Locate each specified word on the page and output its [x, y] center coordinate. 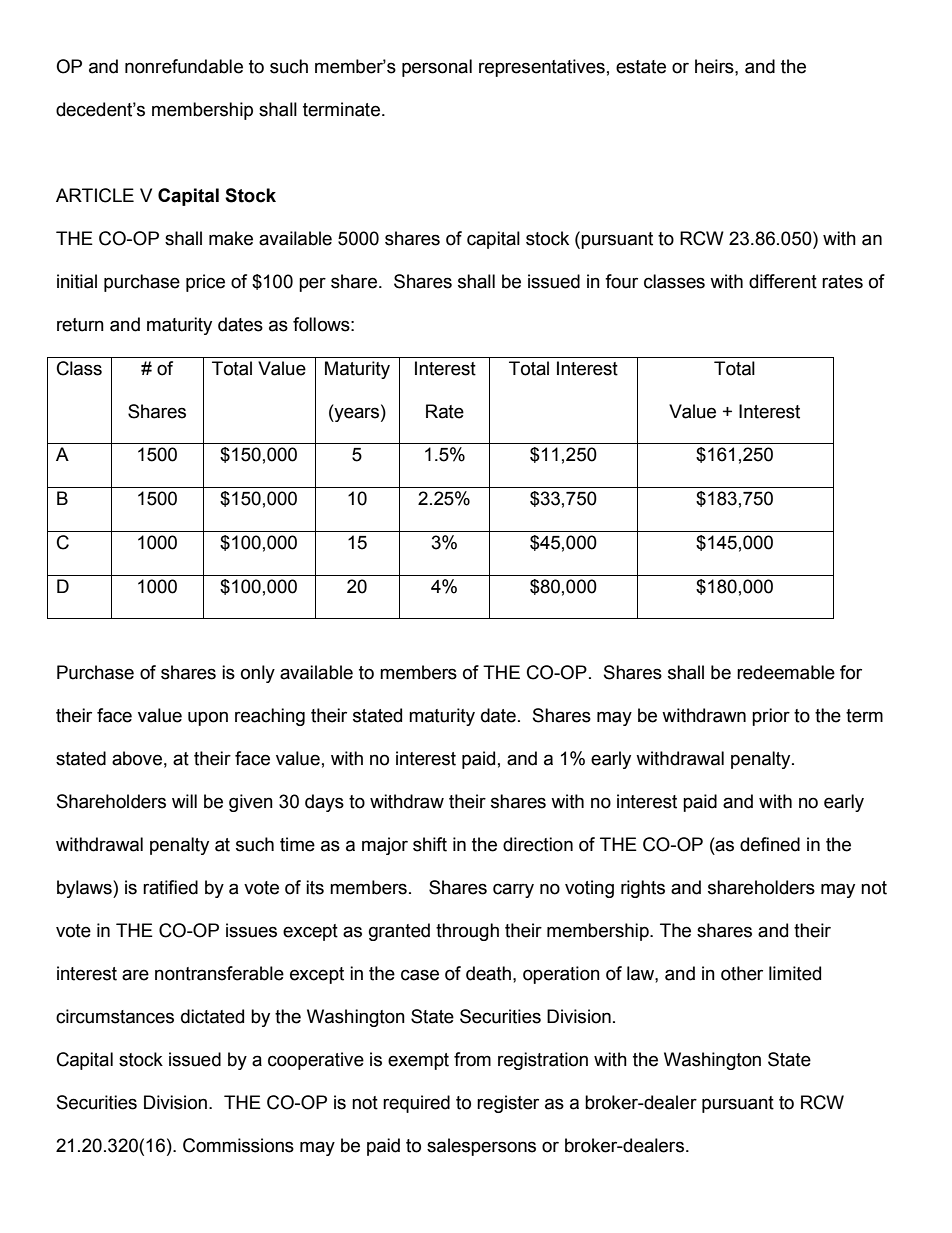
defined [770, 844]
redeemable [786, 672]
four [621, 281]
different [783, 281]
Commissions [238, 1145]
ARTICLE [95, 195]
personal [437, 68]
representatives [542, 68]
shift [430, 844]
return [80, 325]
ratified [170, 887]
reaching [270, 717]
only [258, 674]
